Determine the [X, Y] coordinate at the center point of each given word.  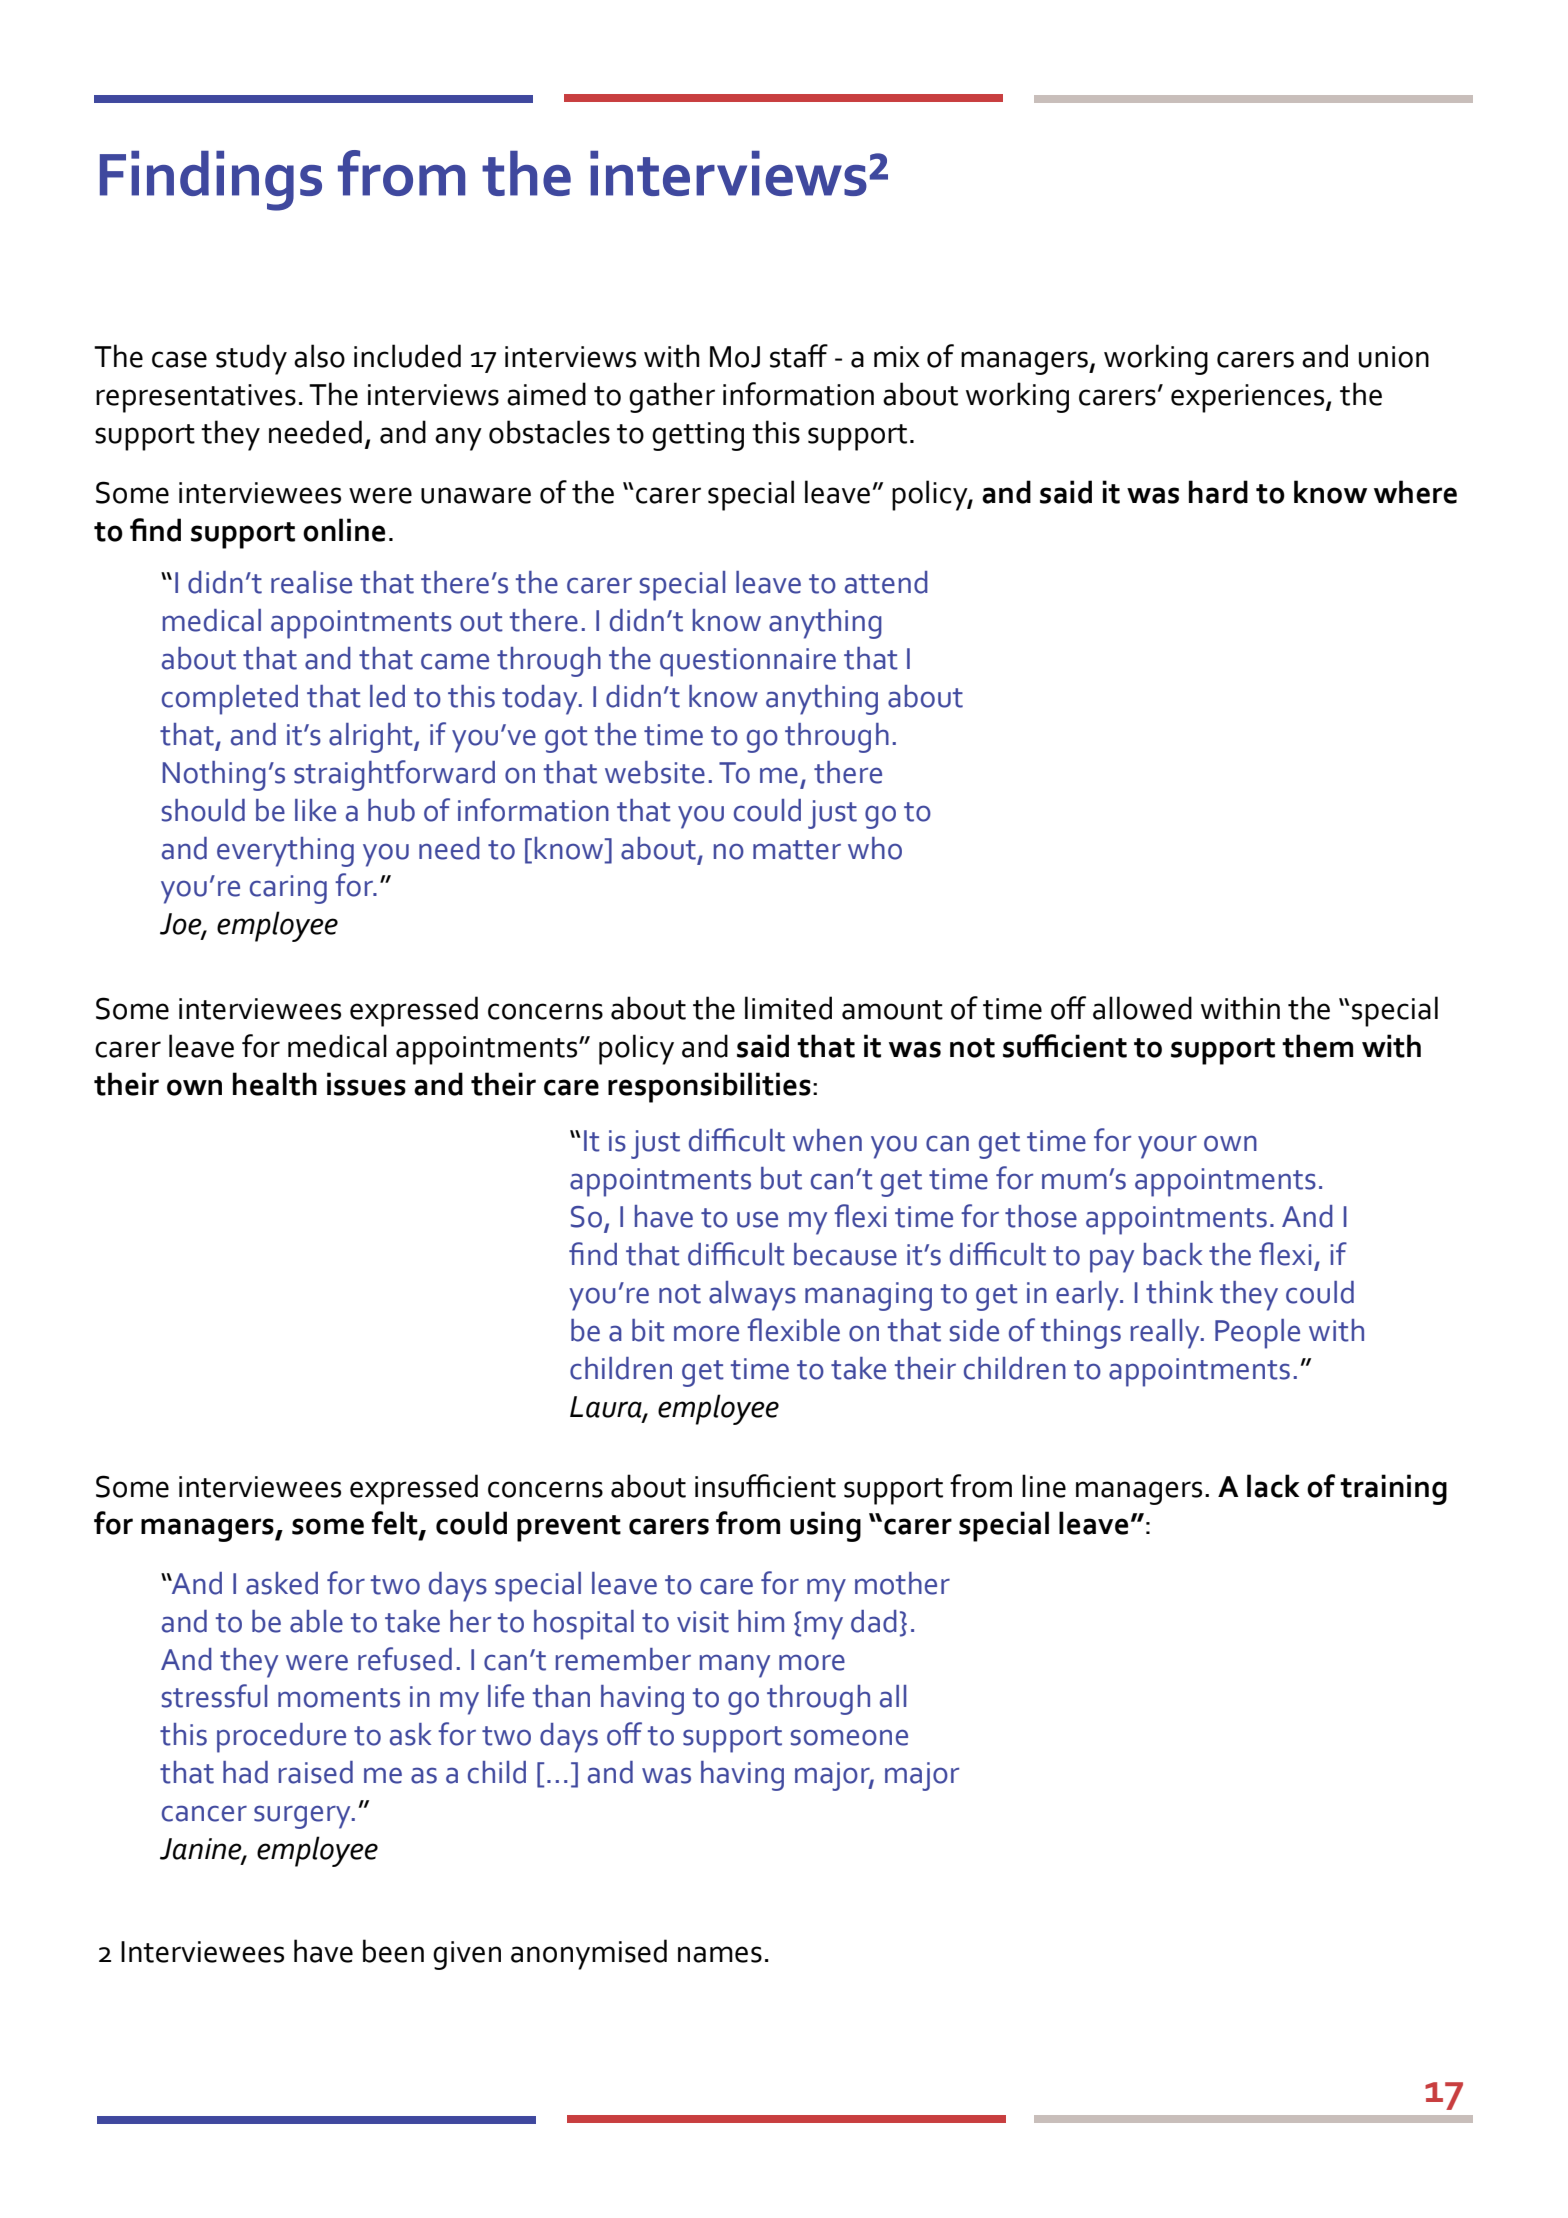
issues [366, 1084]
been [393, 1951]
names [720, 1954]
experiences [1249, 398]
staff [799, 356]
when [827, 1140]
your [1167, 1147]
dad [874, 1621]
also [319, 356]
